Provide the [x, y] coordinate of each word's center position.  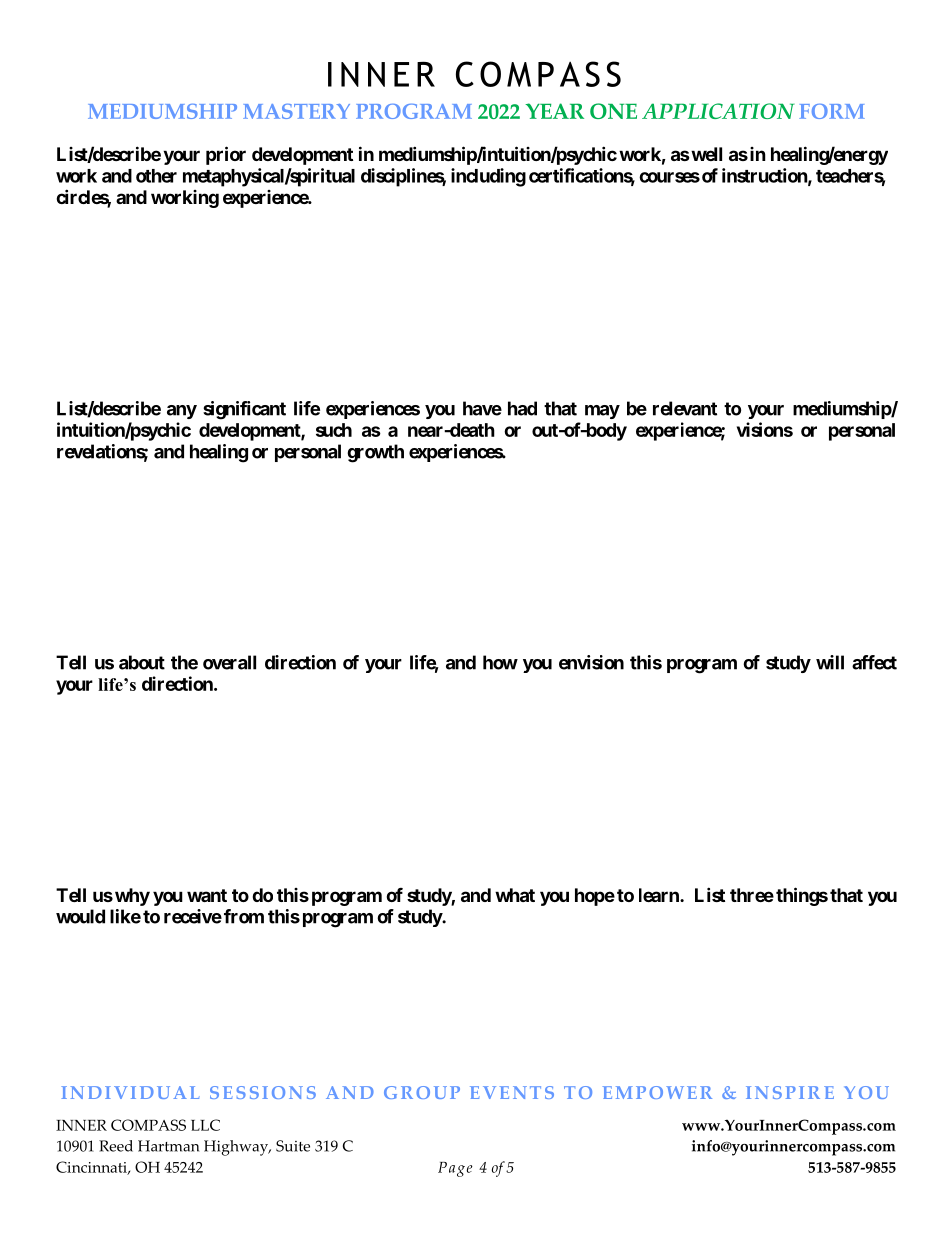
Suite [293, 1146]
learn [660, 895]
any [182, 412]
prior [226, 155]
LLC [205, 1125]
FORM [832, 111]
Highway [237, 1148]
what [515, 895]
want [207, 895]
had [522, 408]
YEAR [554, 111]
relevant [685, 408]
